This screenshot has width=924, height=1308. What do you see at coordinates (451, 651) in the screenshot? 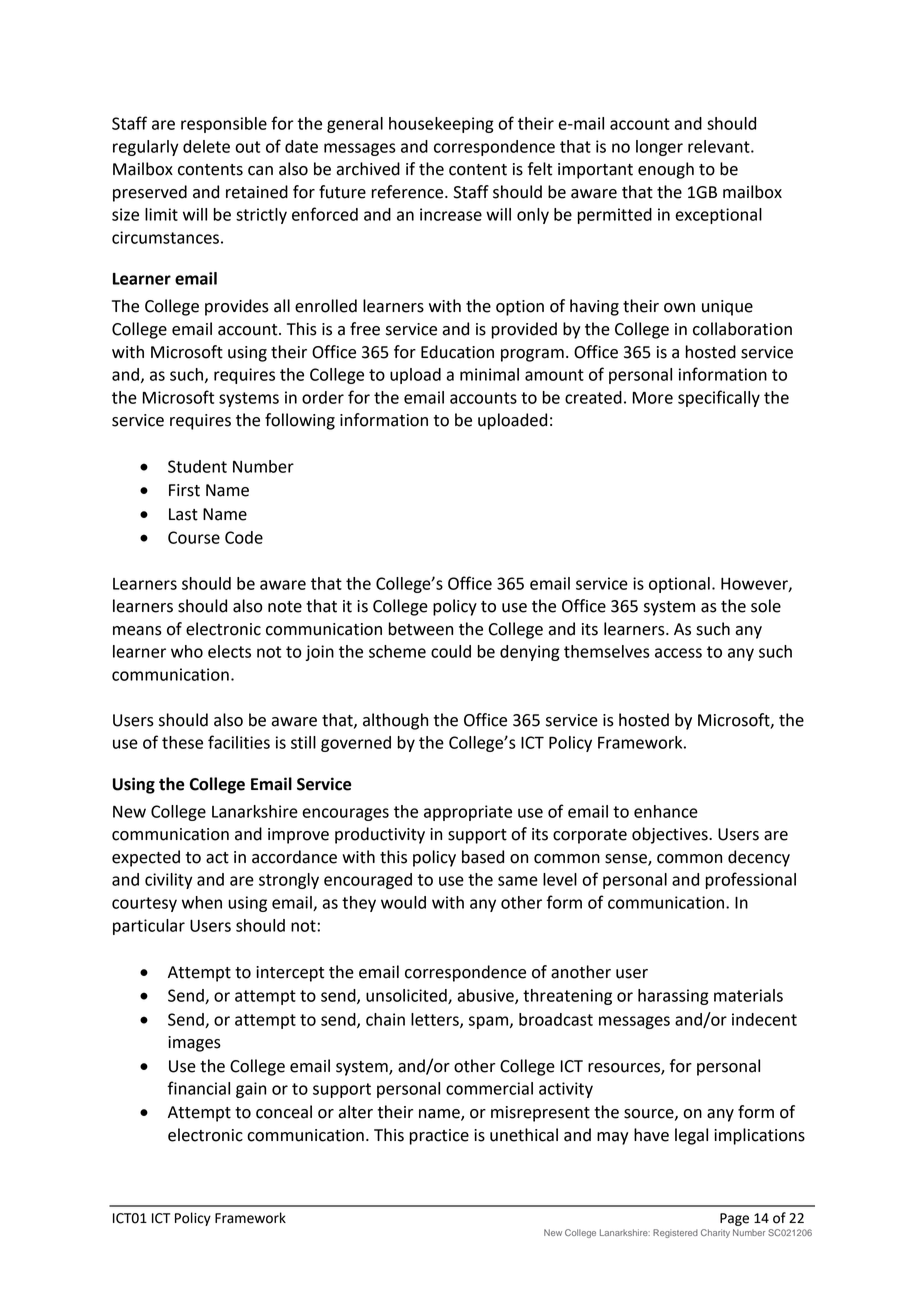
I see `could` at bounding box center [451, 651].
